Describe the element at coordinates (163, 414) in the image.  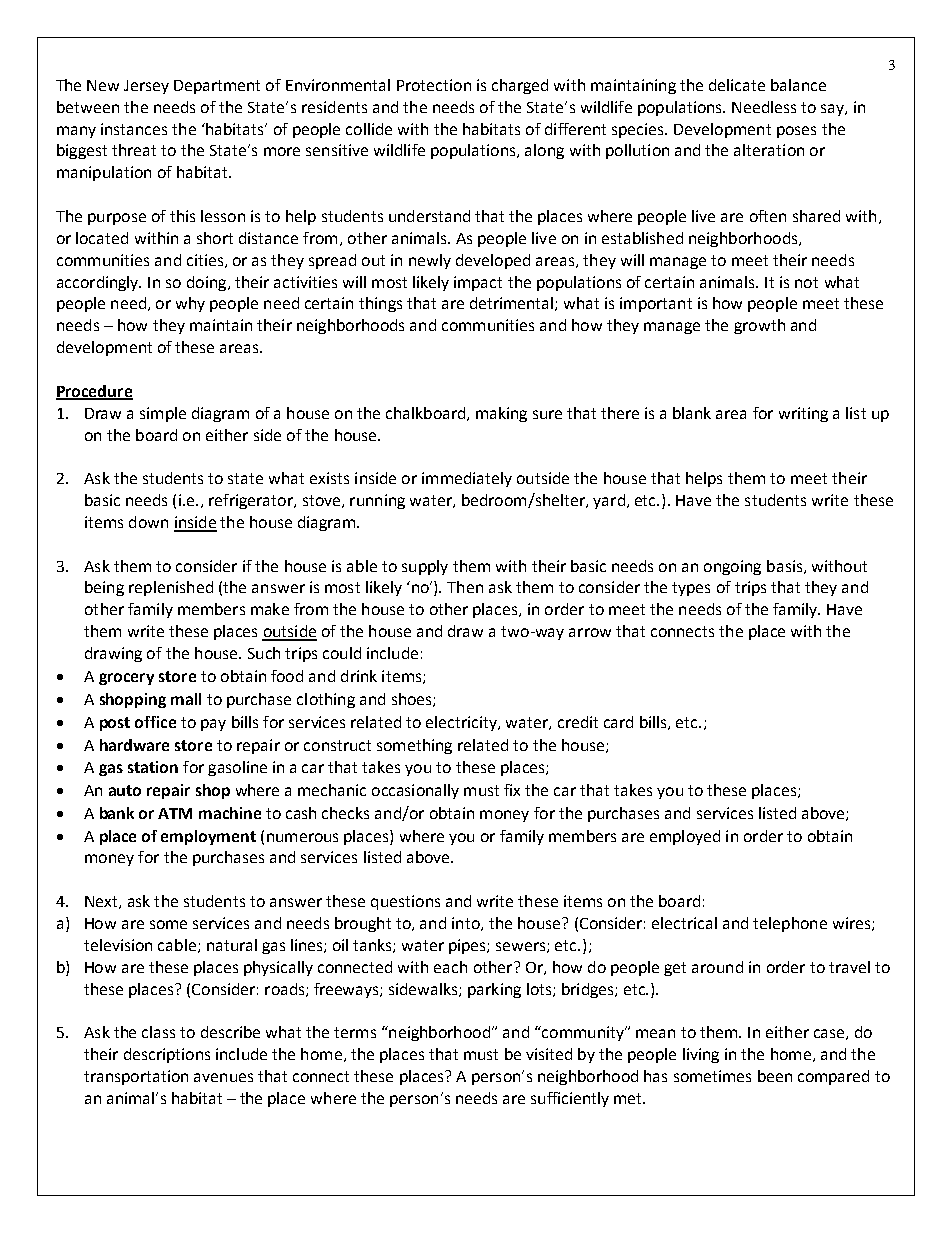
I see `simple` at that location.
